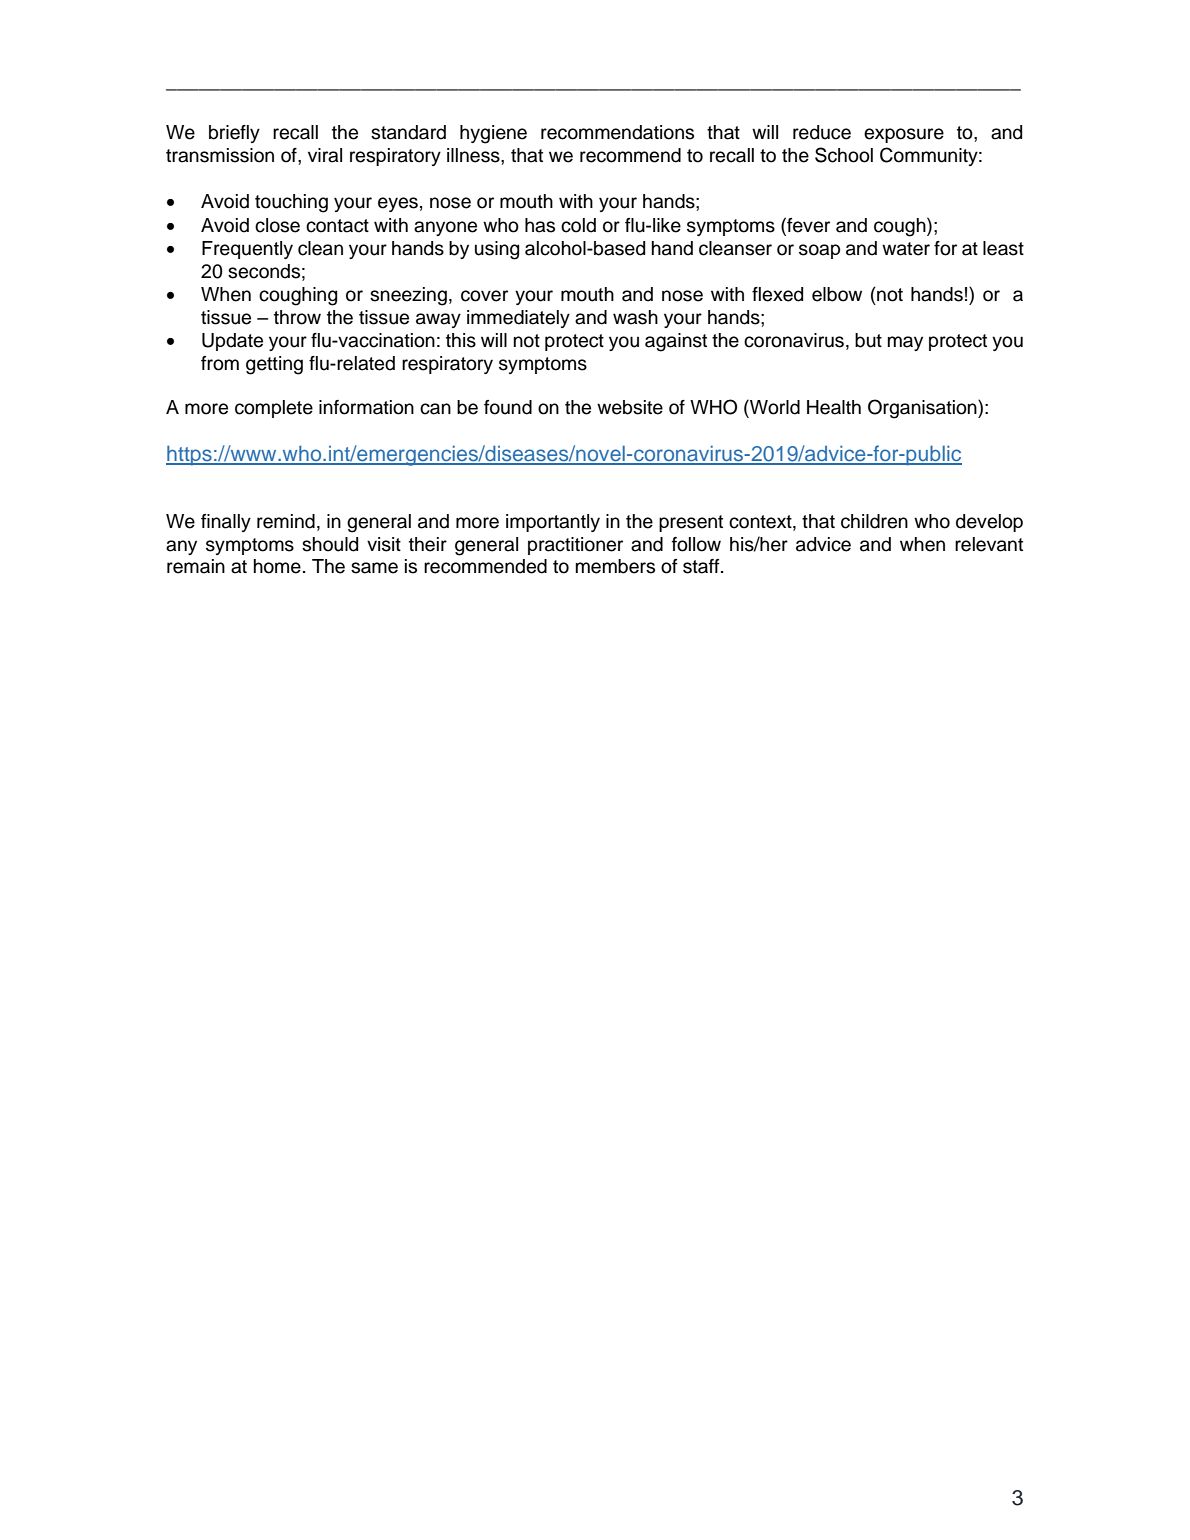  I want to click on Organisation, so click(923, 409).
